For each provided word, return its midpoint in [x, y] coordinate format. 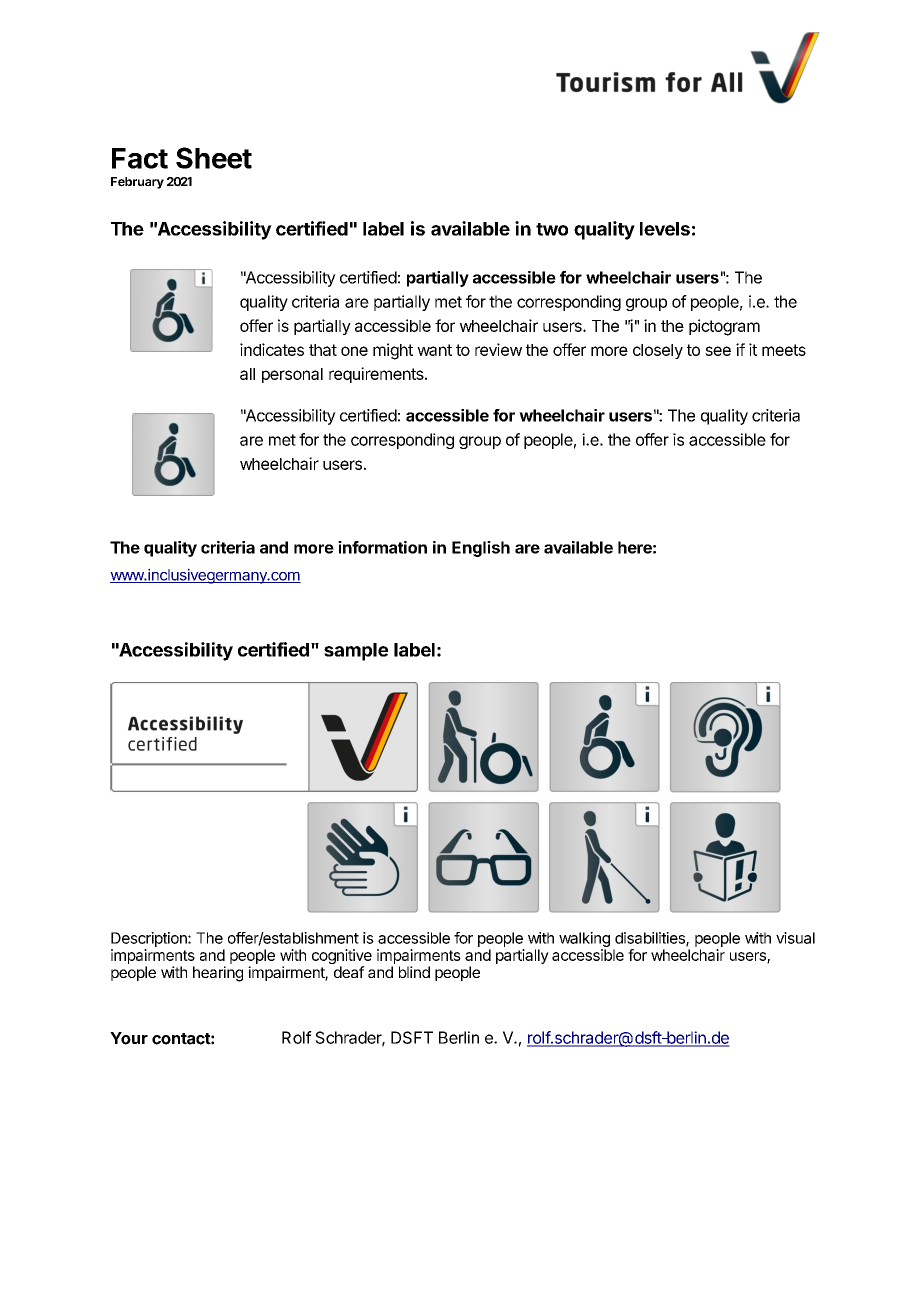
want [434, 350]
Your [129, 1038]
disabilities [651, 939]
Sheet [214, 158]
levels [665, 229]
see [718, 351]
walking [584, 939]
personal [292, 375]
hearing [218, 974]
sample [356, 652]
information [382, 547]
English [481, 549]
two [552, 229]
